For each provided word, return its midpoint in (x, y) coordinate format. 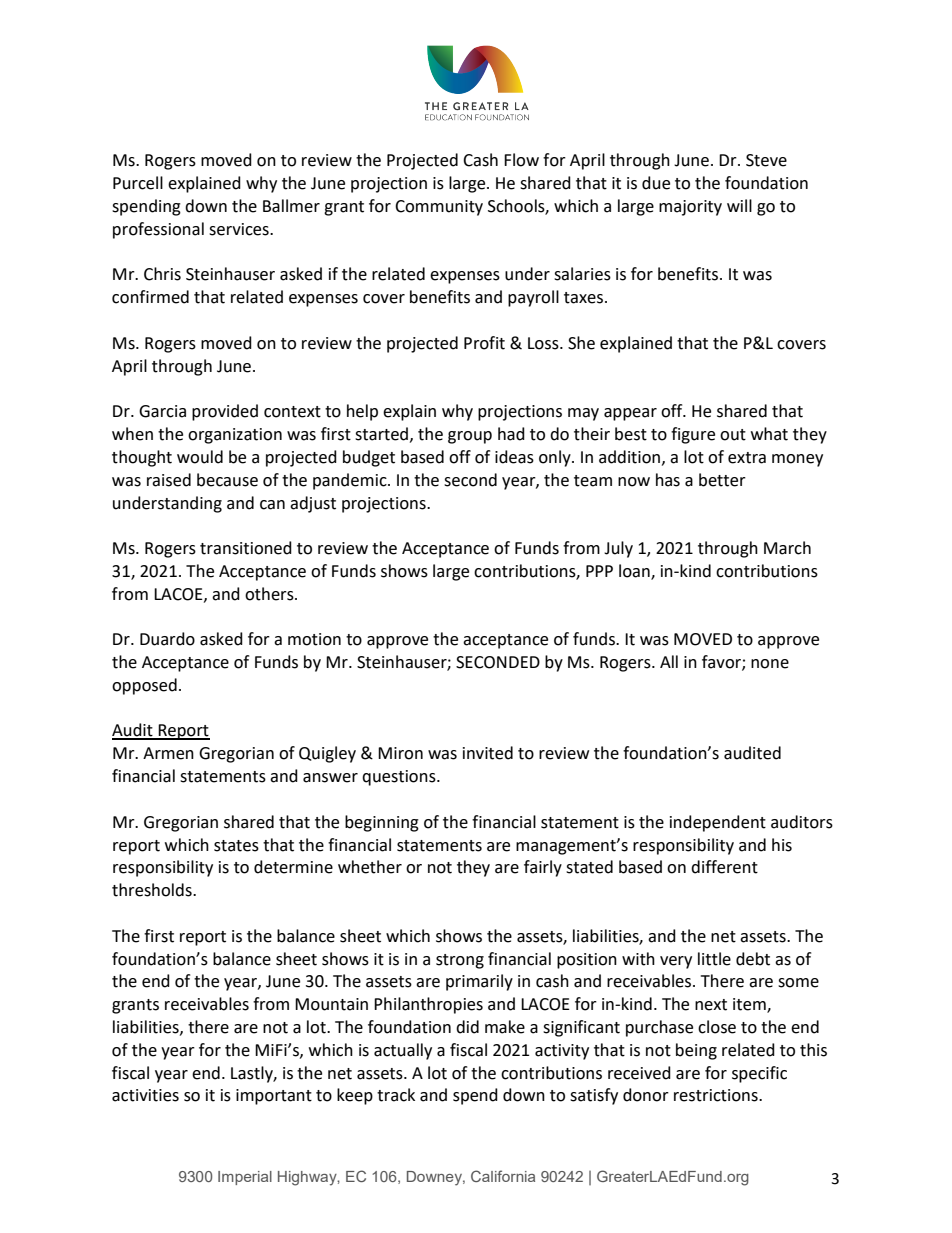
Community (439, 208)
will (739, 205)
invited (488, 753)
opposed (144, 686)
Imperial (245, 1178)
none (770, 664)
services (240, 229)
